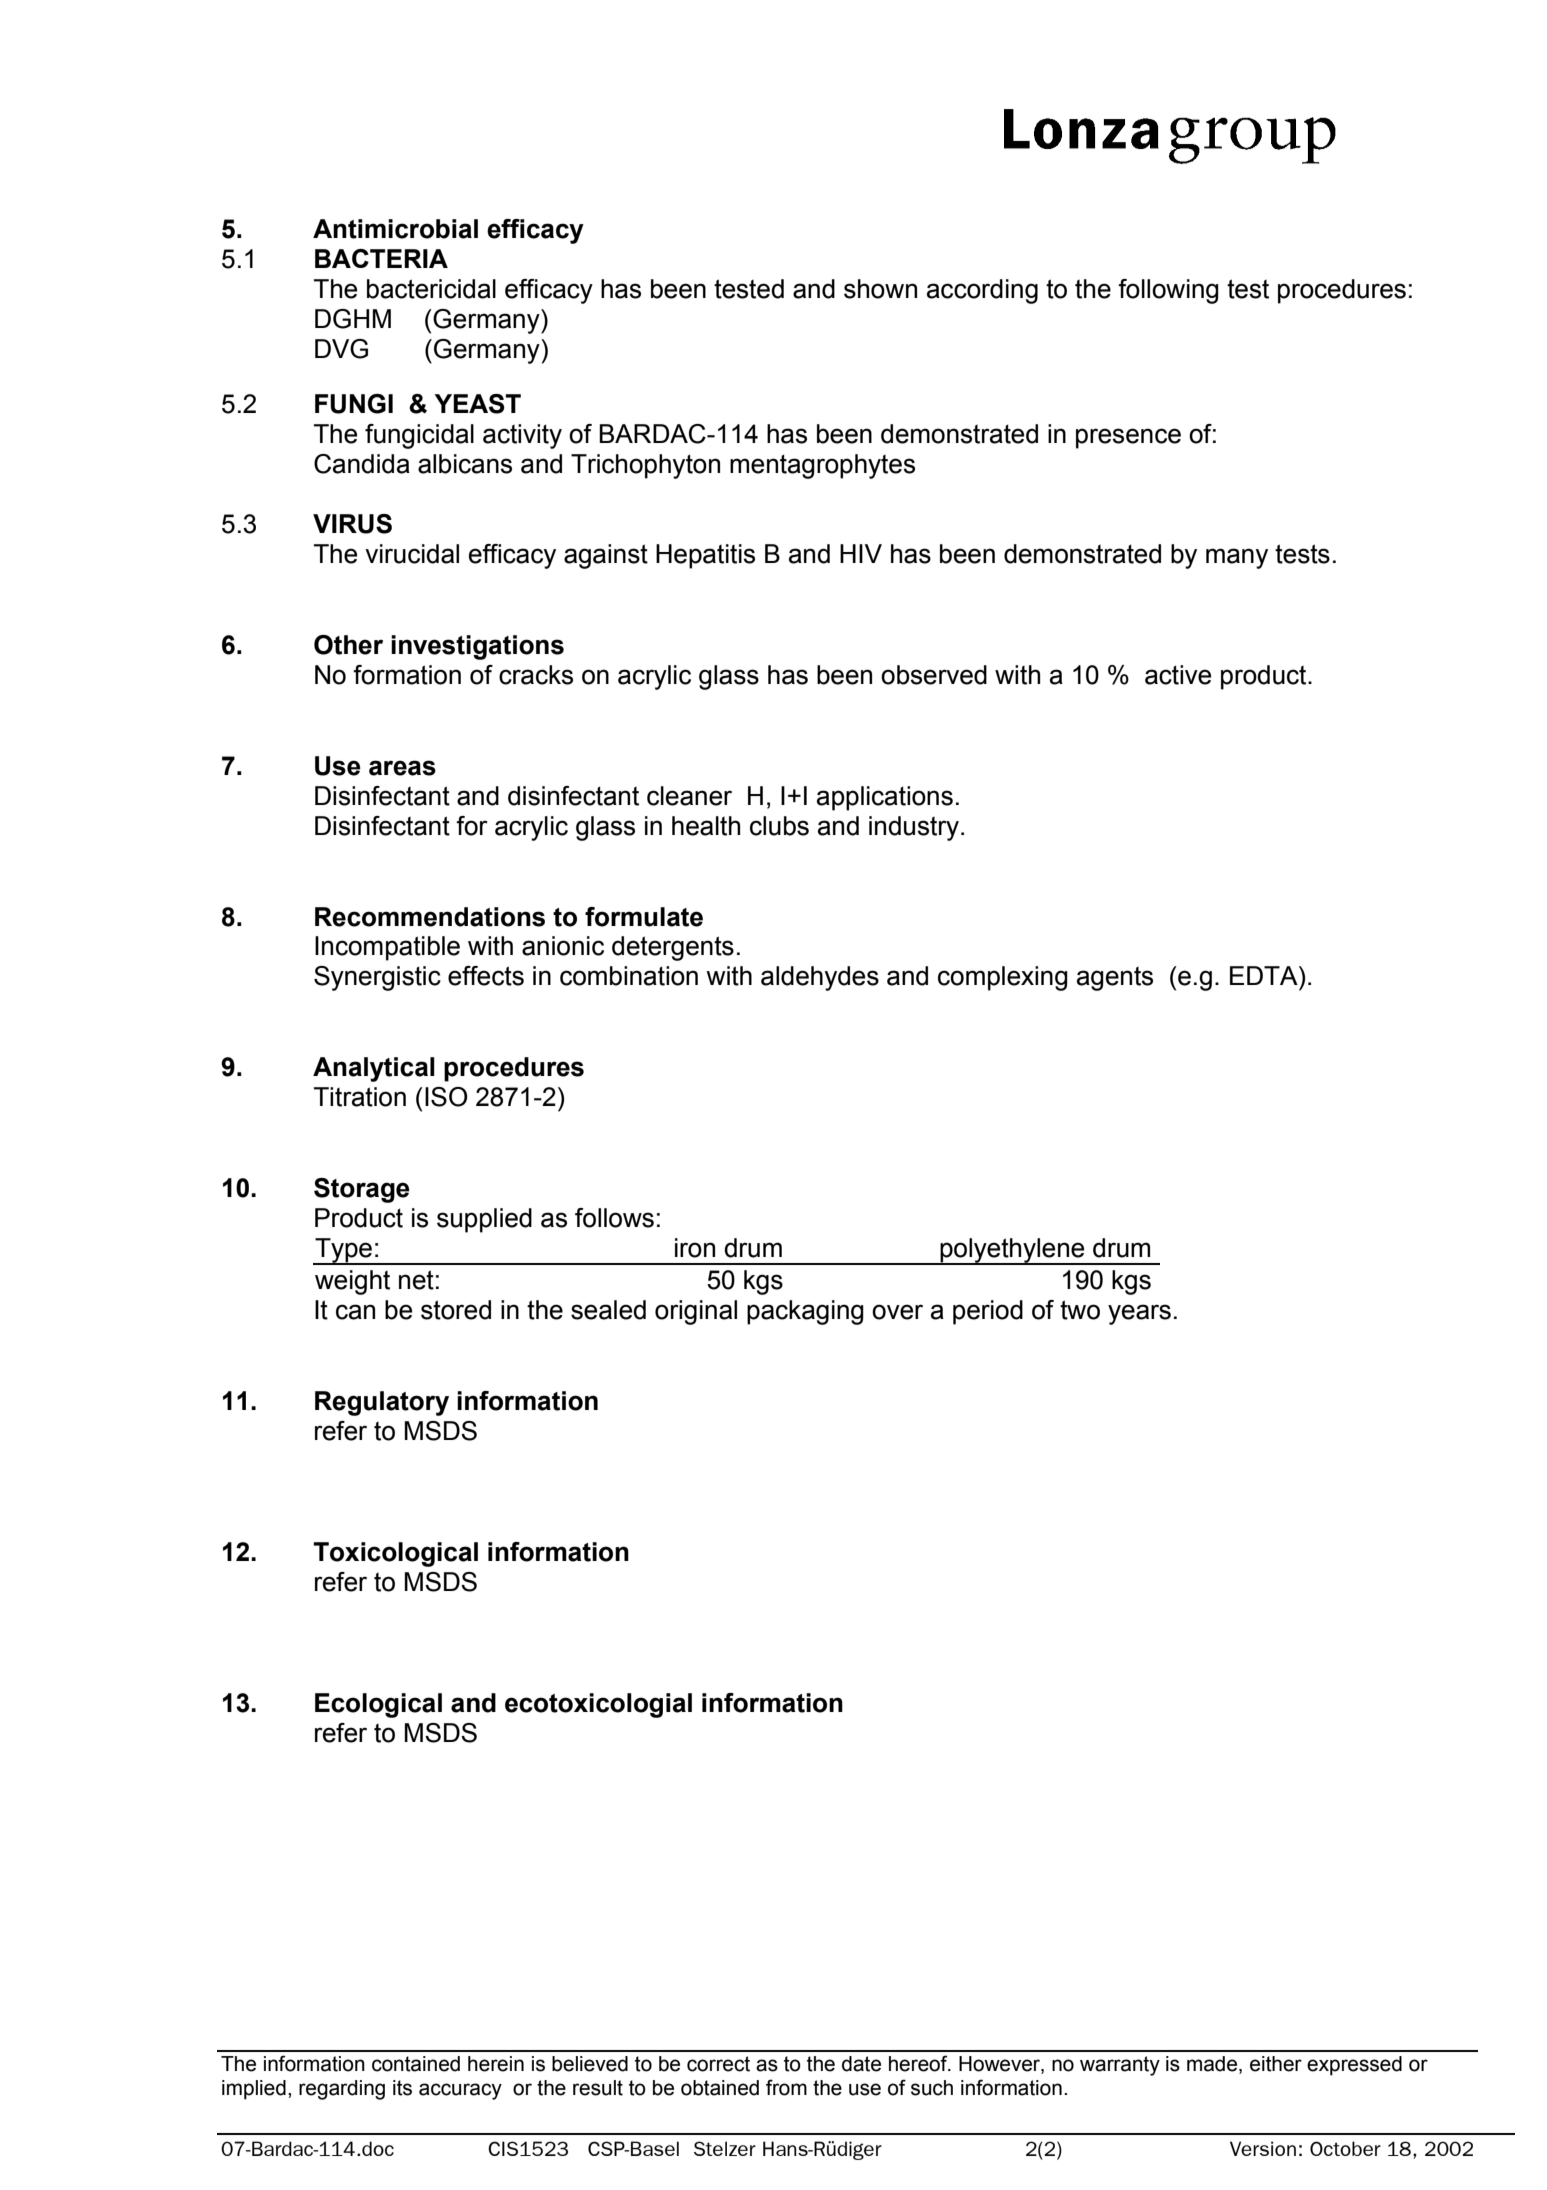 The width and height of the screenshot is (1547, 2190). I want to click on Storage, so click(362, 1190).
